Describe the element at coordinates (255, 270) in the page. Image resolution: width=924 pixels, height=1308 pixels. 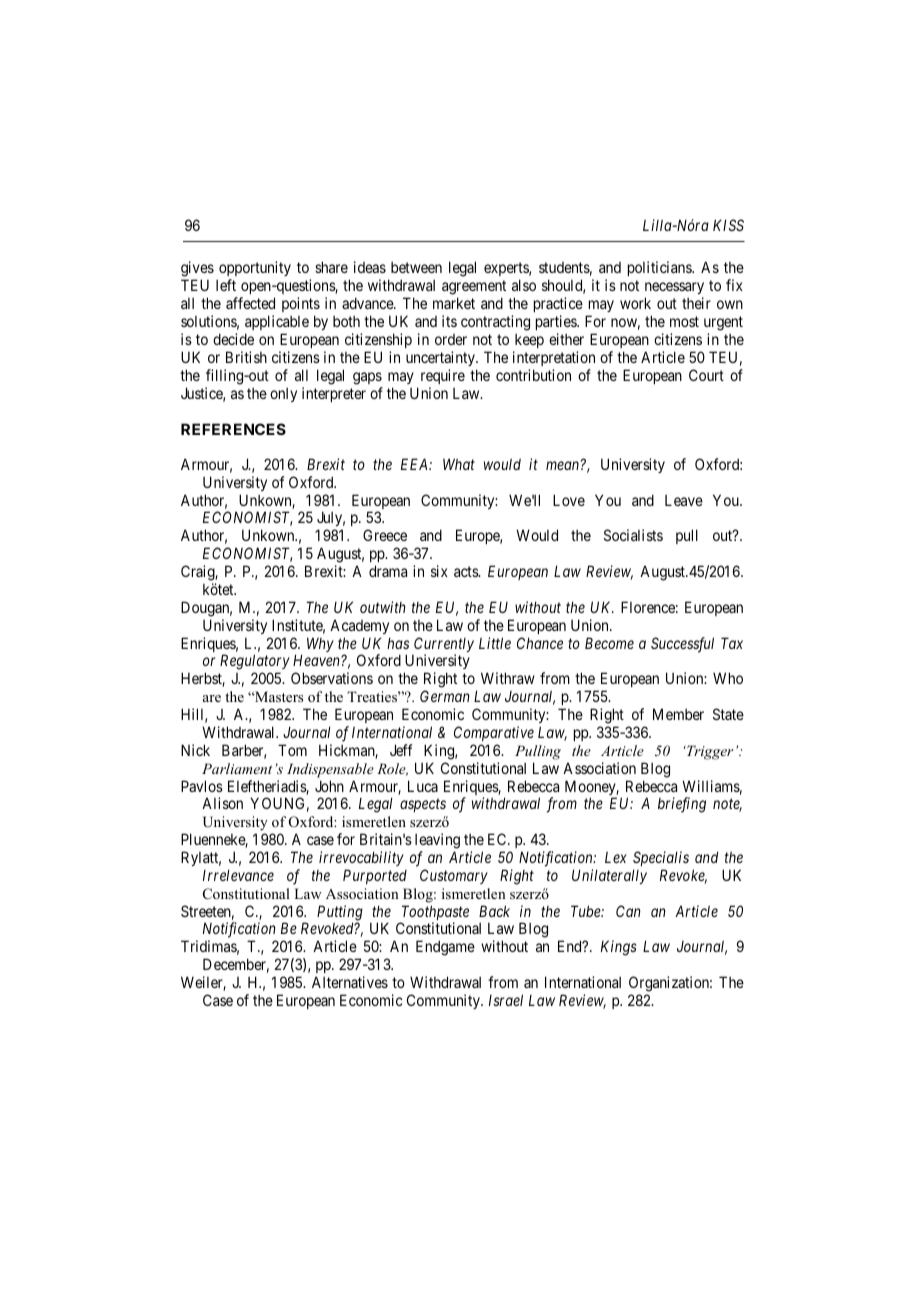
I see `opportunity` at that location.
